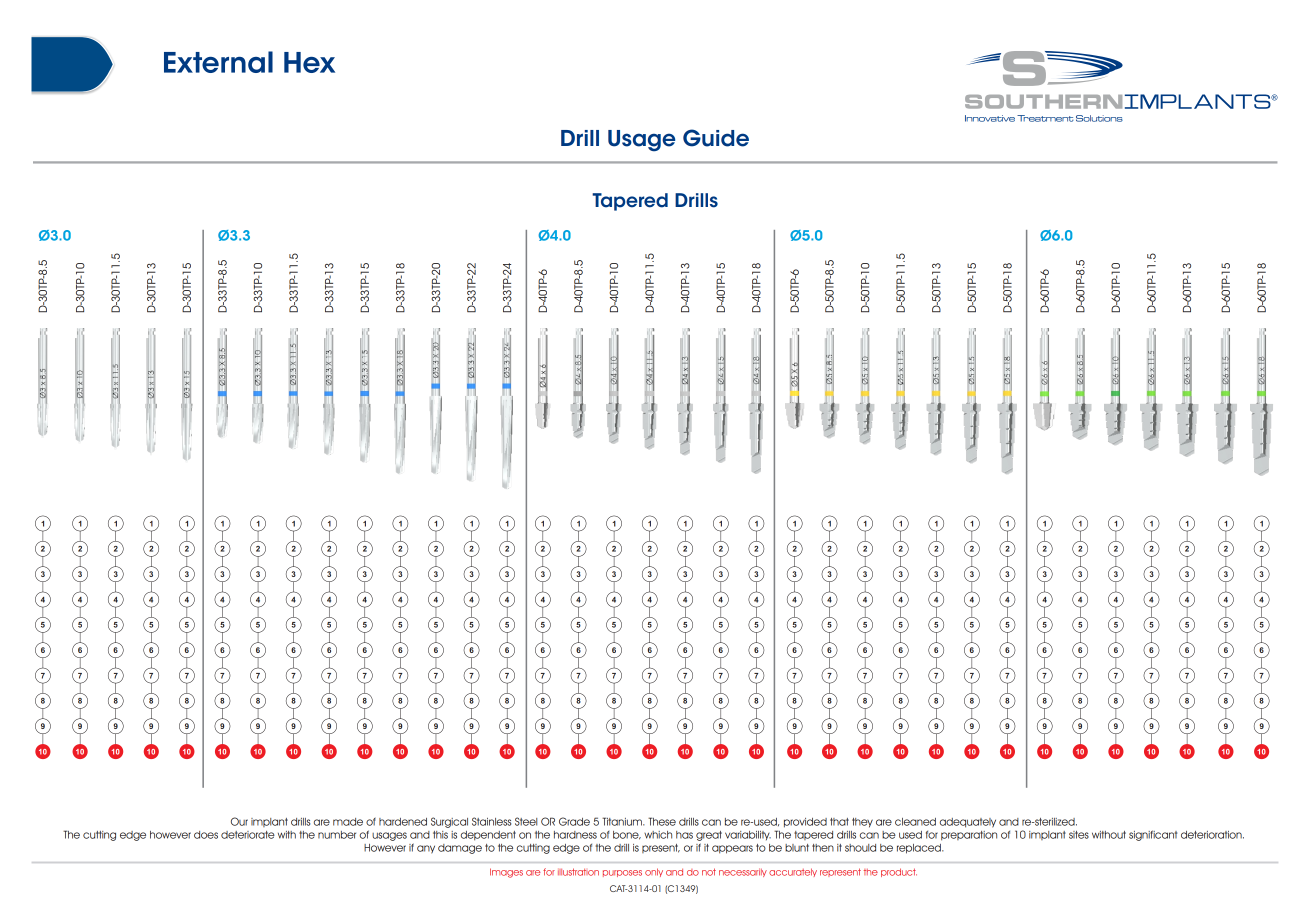 This screenshot has width=1308, height=924. I want to click on External, so click(218, 62).
